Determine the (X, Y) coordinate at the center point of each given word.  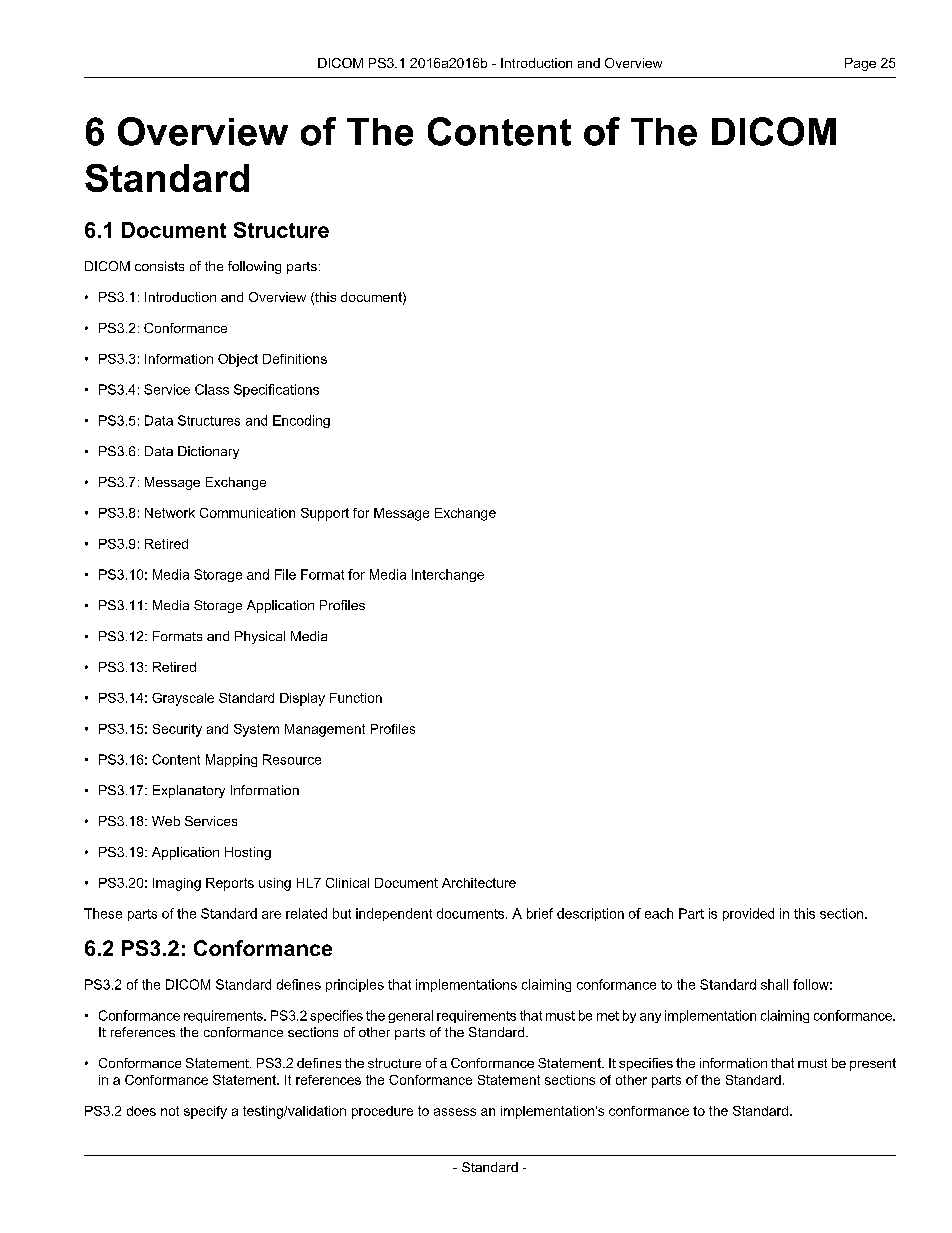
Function (356, 698)
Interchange (448, 575)
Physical (260, 637)
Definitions (295, 359)
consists (159, 266)
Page (860, 64)
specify (205, 1112)
